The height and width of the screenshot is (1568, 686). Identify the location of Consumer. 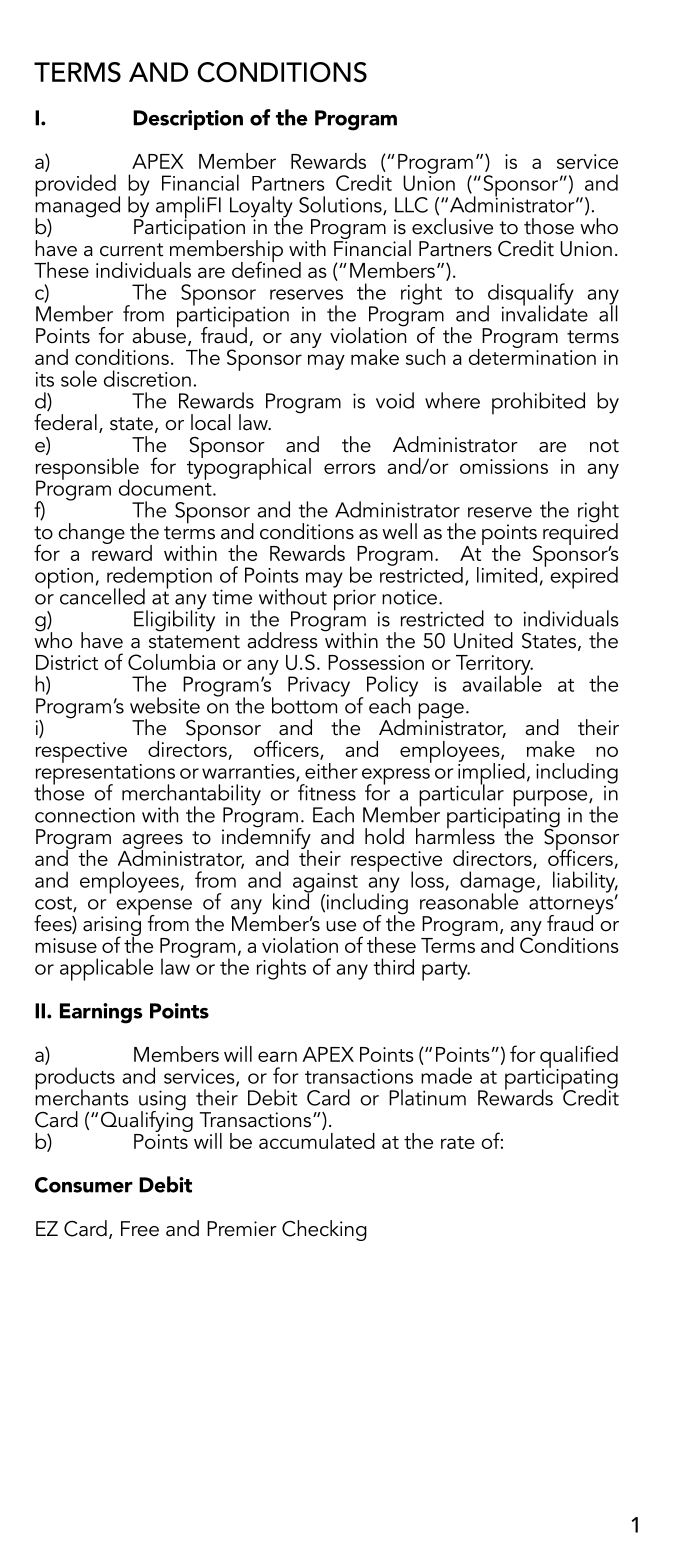
(84, 1185).
